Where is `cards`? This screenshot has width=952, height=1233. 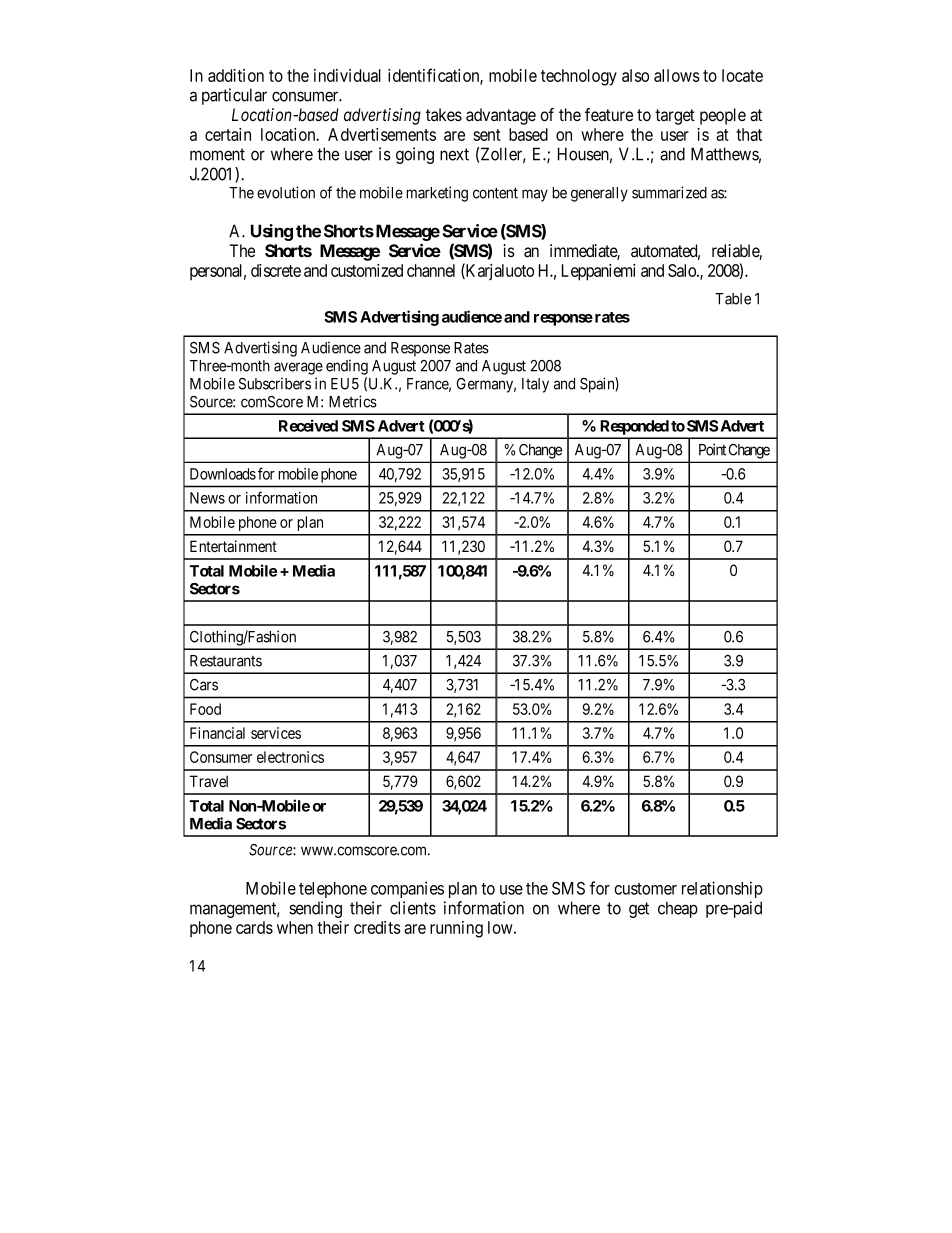
cards is located at coordinates (254, 927).
